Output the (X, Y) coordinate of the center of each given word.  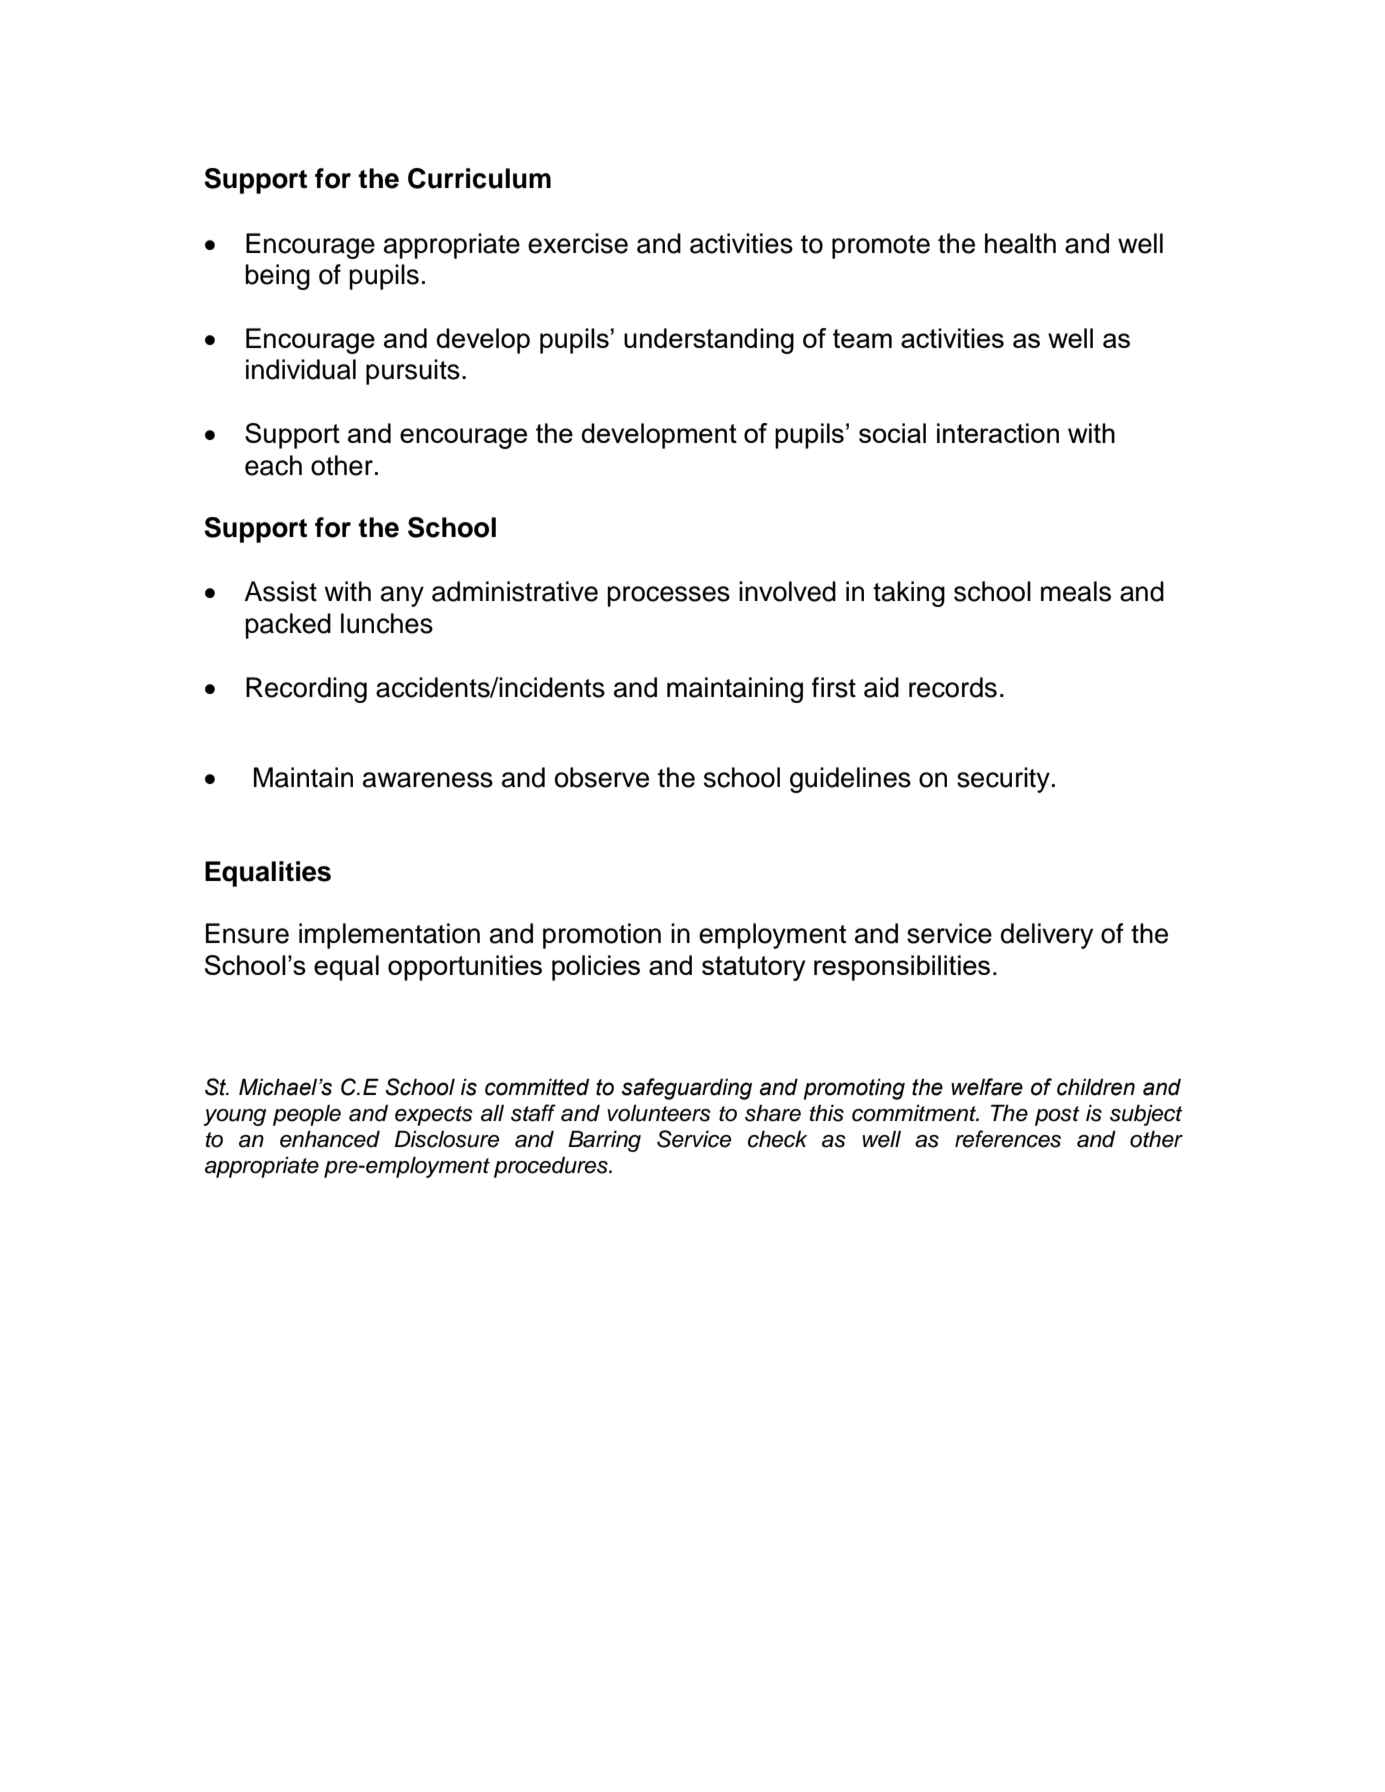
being (277, 277)
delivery (1047, 936)
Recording (306, 690)
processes (668, 596)
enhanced (330, 1139)
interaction (998, 433)
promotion (602, 936)
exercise (578, 243)
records (953, 687)
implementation (389, 936)
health (1020, 243)
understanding (709, 341)
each (273, 465)
